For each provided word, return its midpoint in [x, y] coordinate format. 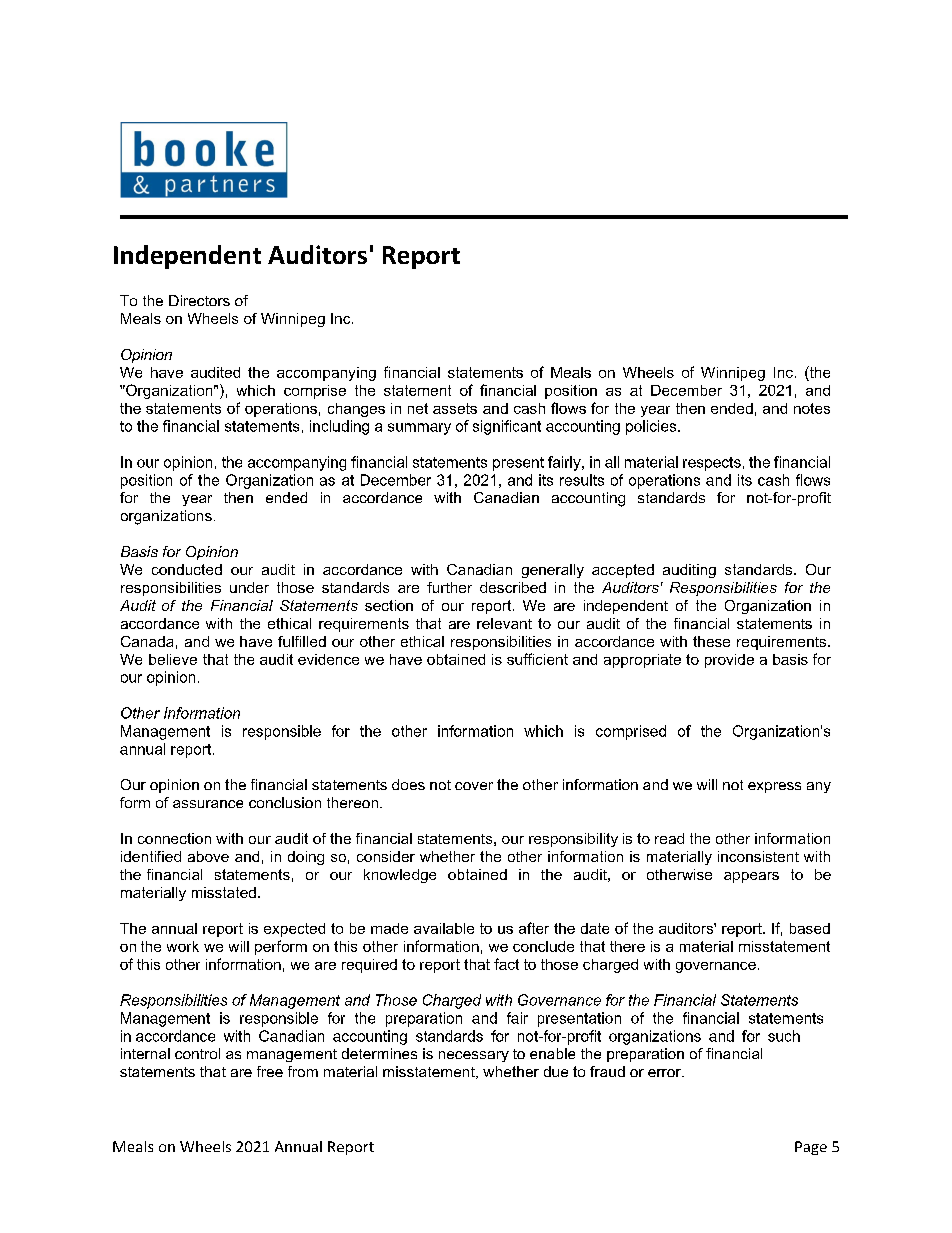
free [270, 1071]
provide [729, 661]
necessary [474, 1056]
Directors [199, 300]
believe [173, 659]
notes [812, 408]
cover [474, 786]
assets [455, 408]
